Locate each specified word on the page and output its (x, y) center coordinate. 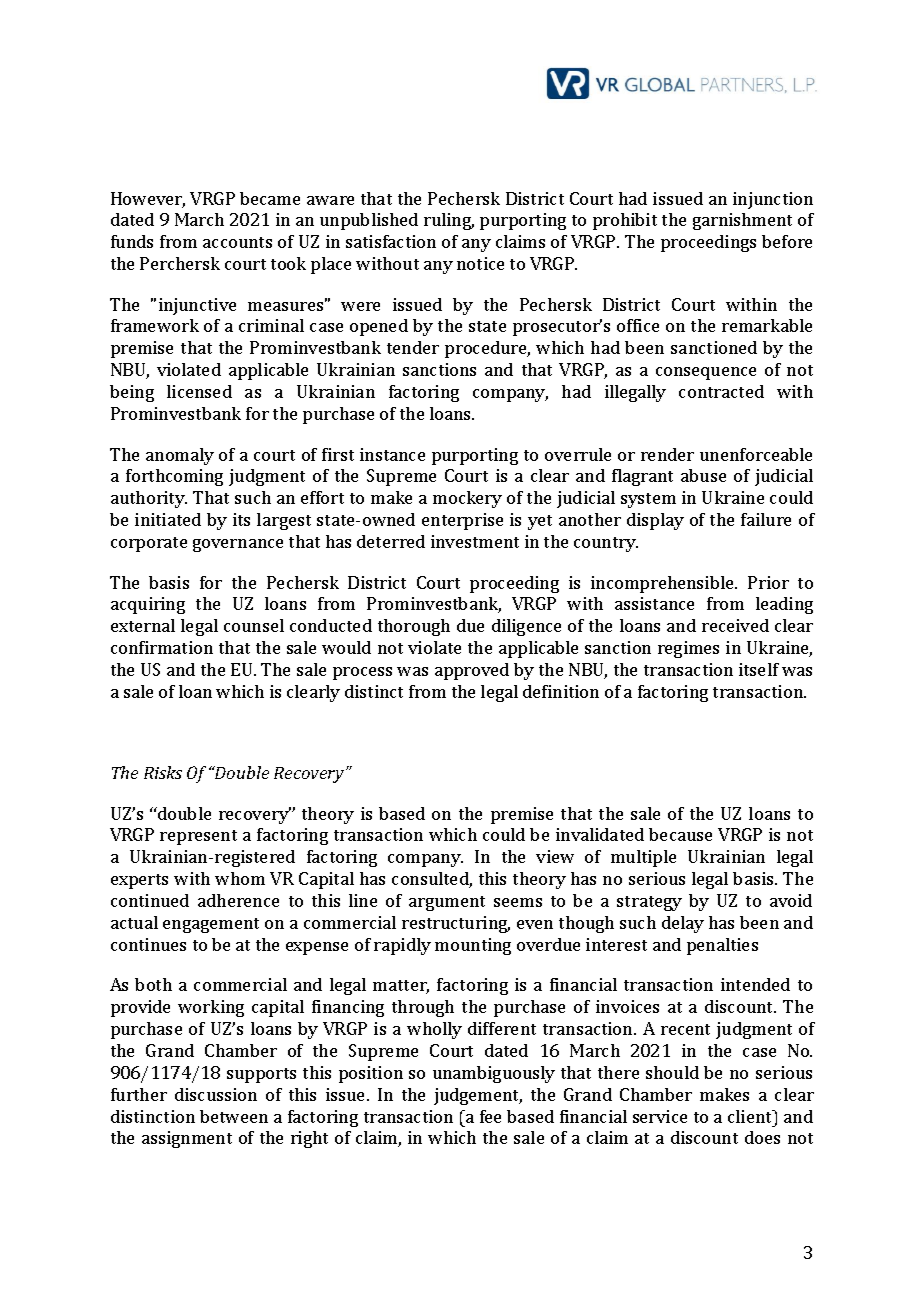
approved (472, 671)
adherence (238, 900)
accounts (237, 242)
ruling (449, 221)
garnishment (742, 221)
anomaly (180, 456)
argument (447, 903)
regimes (688, 649)
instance (392, 454)
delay (683, 924)
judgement (478, 1096)
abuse (703, 475)
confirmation (162, 647)
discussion (216, 1094)
